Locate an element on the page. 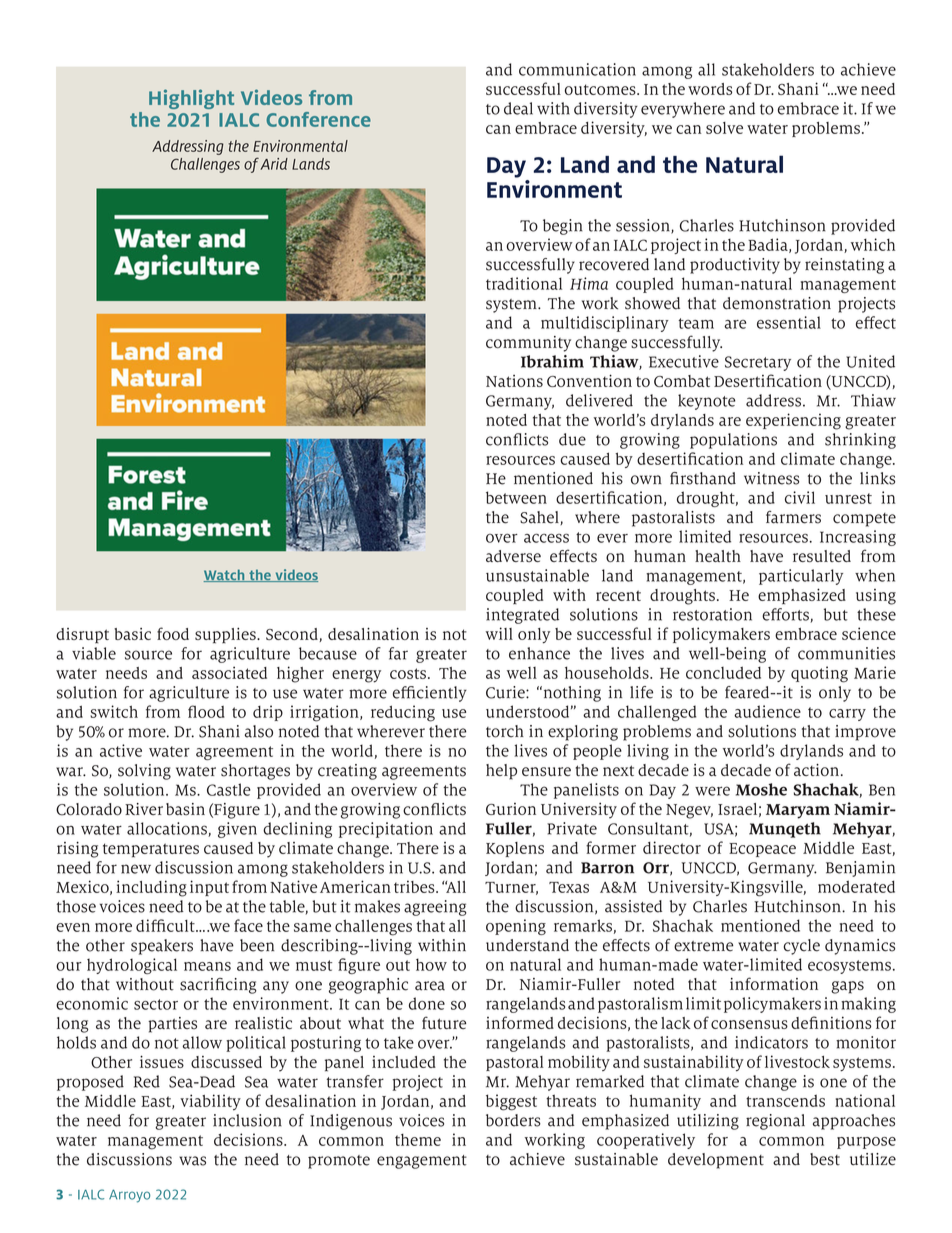 The width and height of the image is (952, 1233). cycle is located at coordinates (801, 947).
